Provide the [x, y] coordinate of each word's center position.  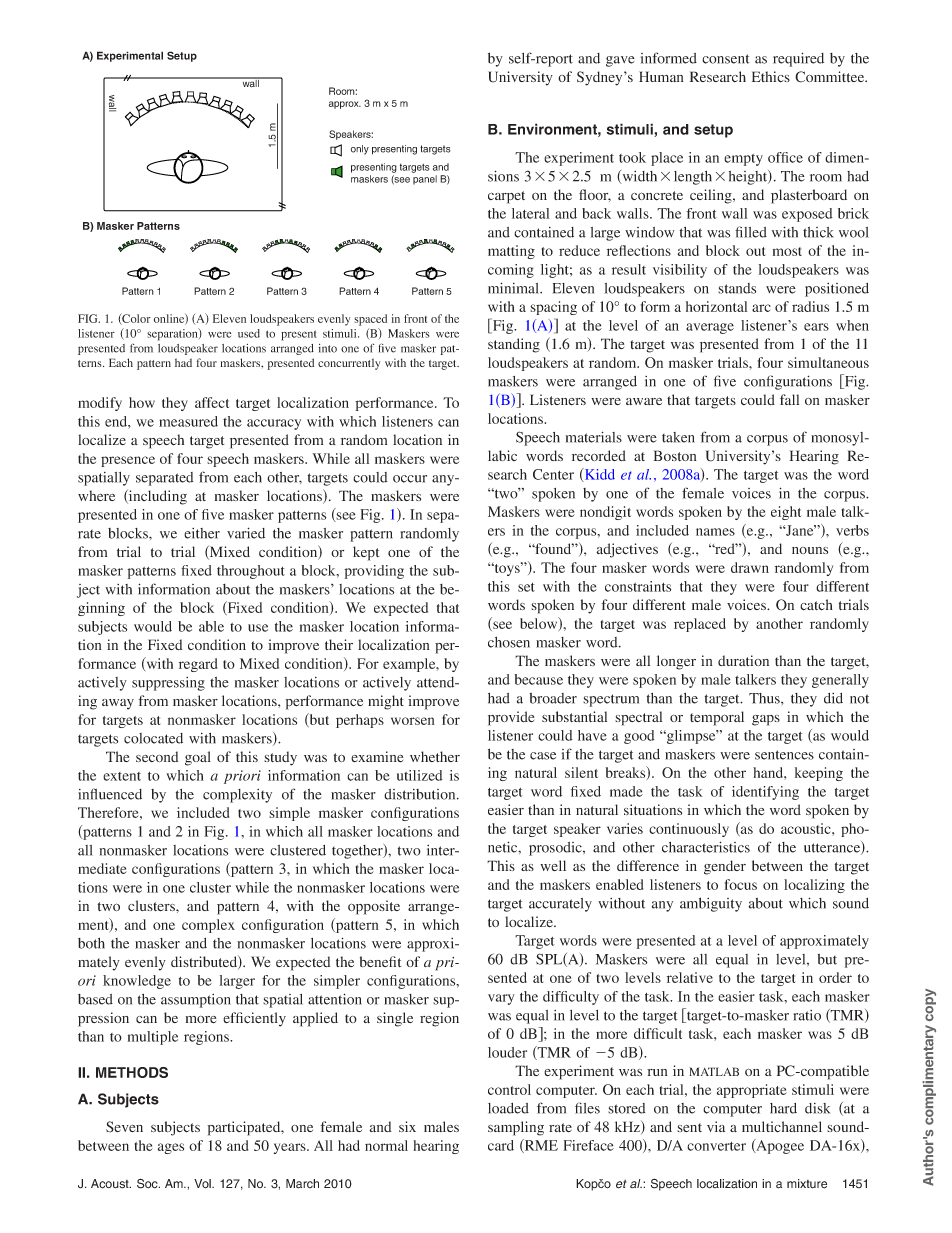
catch [816, 605]
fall [789, 399]
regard [198, 665]
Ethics [771, 77]
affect [212, 402]
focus [741, 884]
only [360, 150]
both [91, 943]
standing [514, 345]
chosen [509, 642]
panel [425, 180]
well [553, 865]
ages [171, 1148]
